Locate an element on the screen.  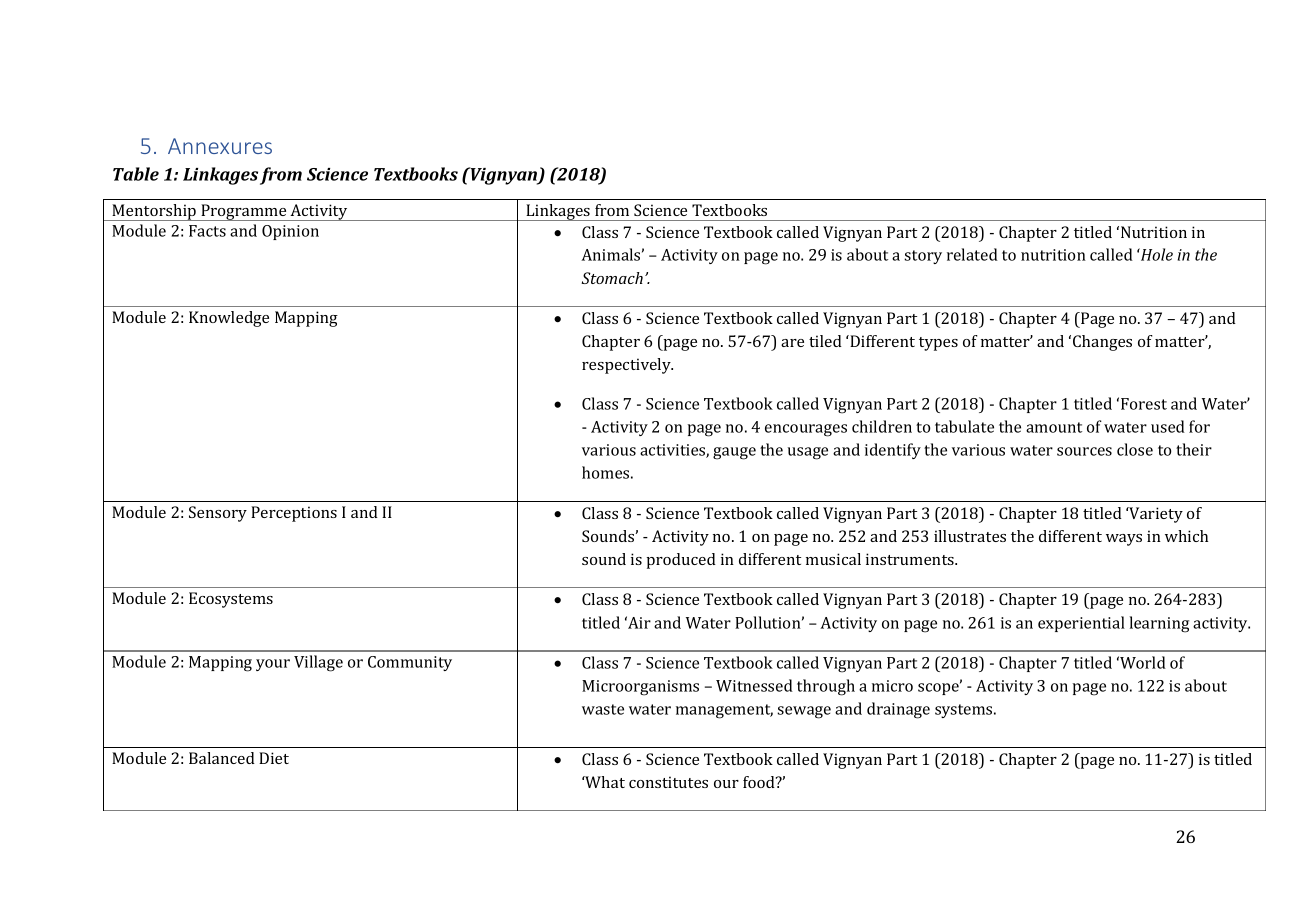
related is located at coordinates (972, 254).
